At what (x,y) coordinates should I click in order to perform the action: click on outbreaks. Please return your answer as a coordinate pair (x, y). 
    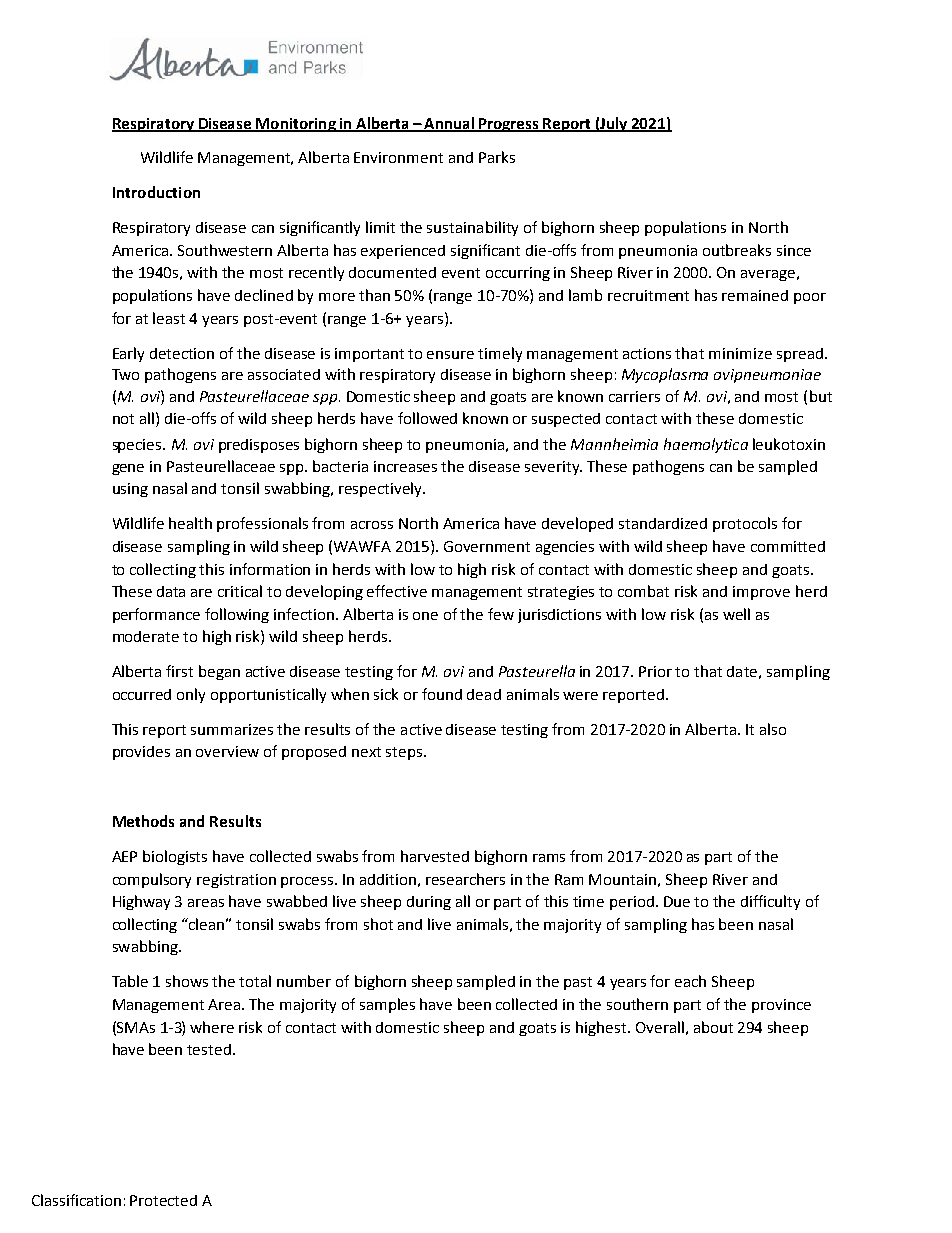
    Looking at the image, I should click on (737, 250).
